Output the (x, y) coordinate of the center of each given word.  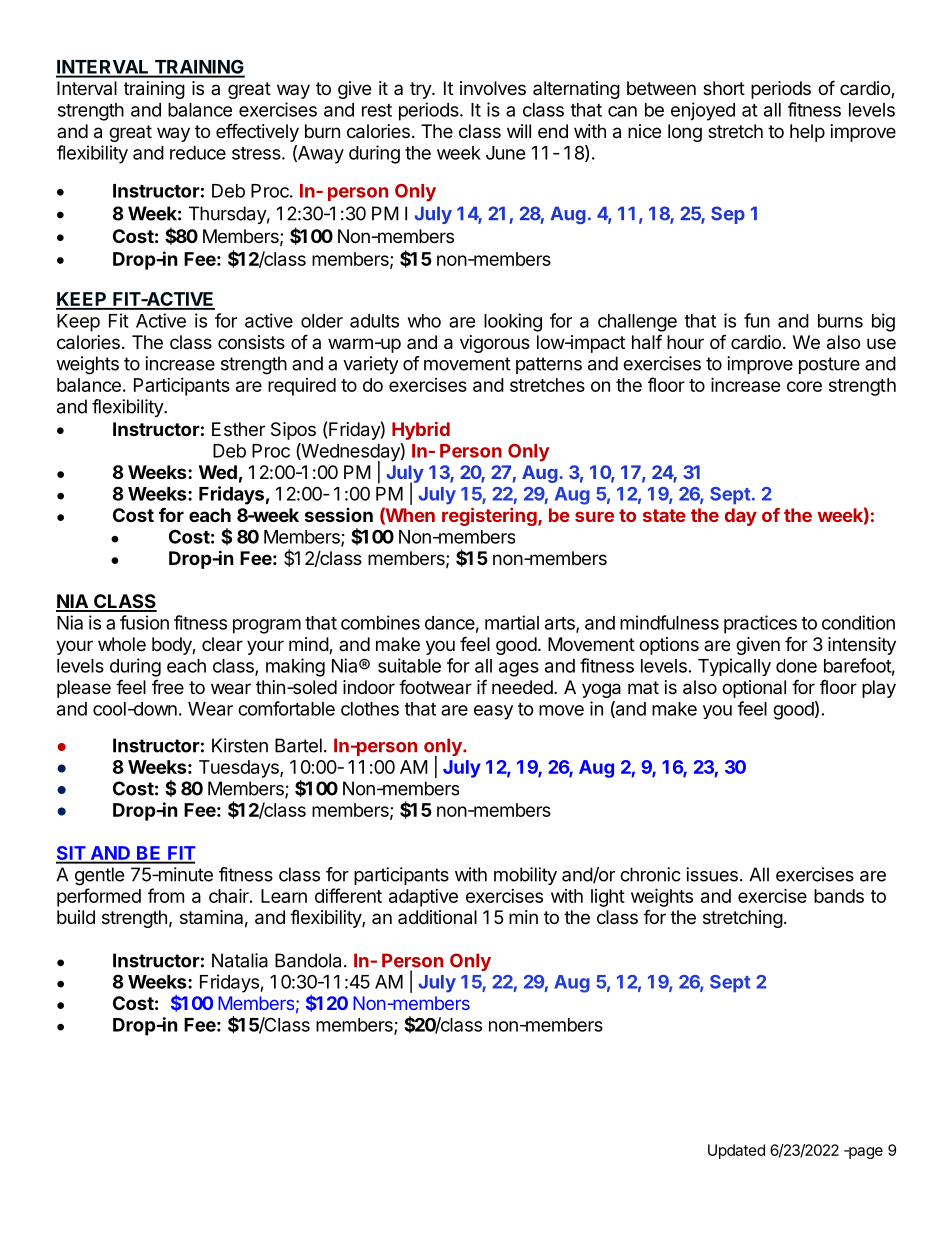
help (807, 133)
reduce (198, 153)
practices (760, 624)
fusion (144, 622)
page (865, 1153)
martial (512, 622)
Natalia (240, 960)
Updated (736, 1151)
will (519, 131)
